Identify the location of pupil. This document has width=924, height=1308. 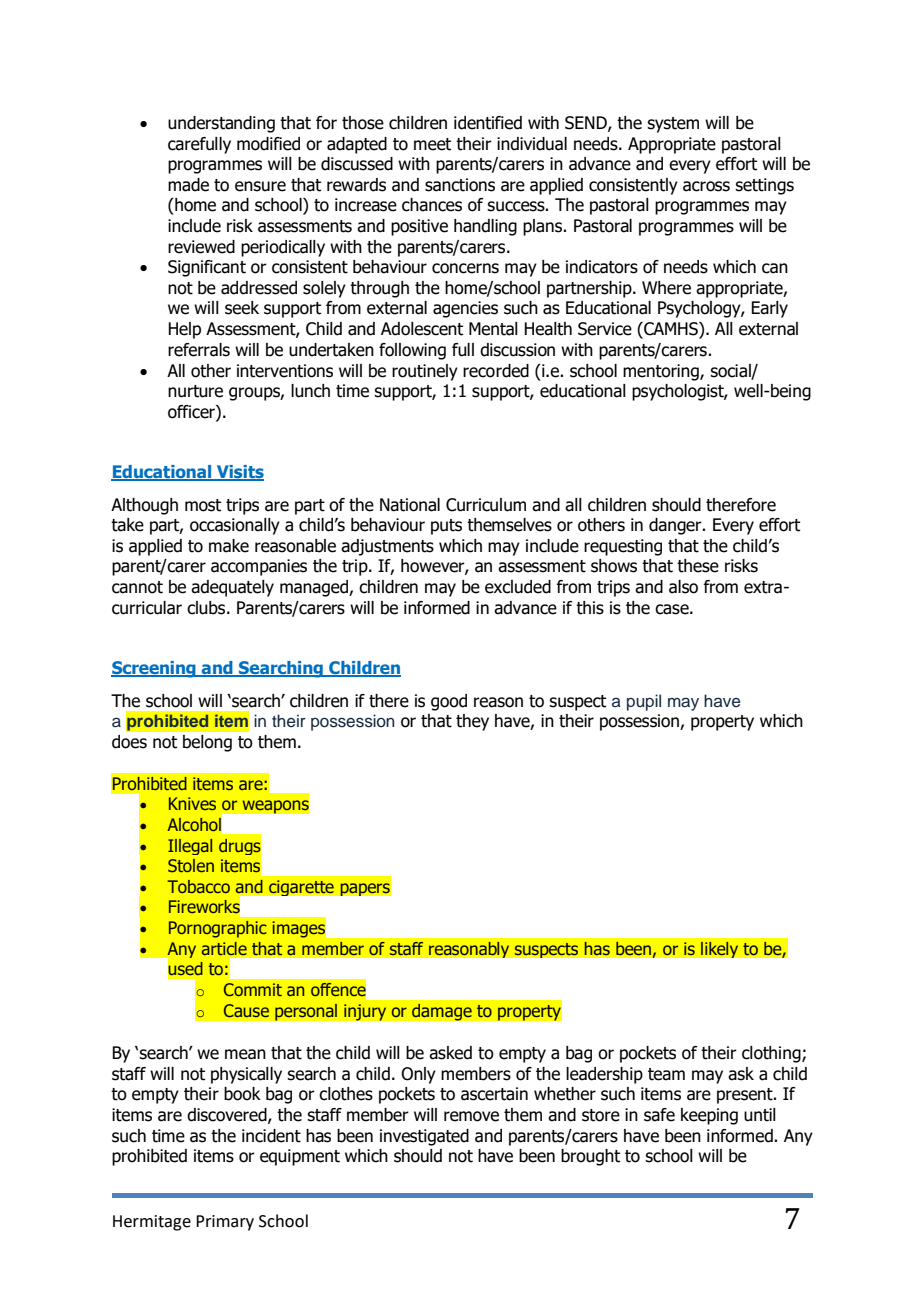
(644, 702).
